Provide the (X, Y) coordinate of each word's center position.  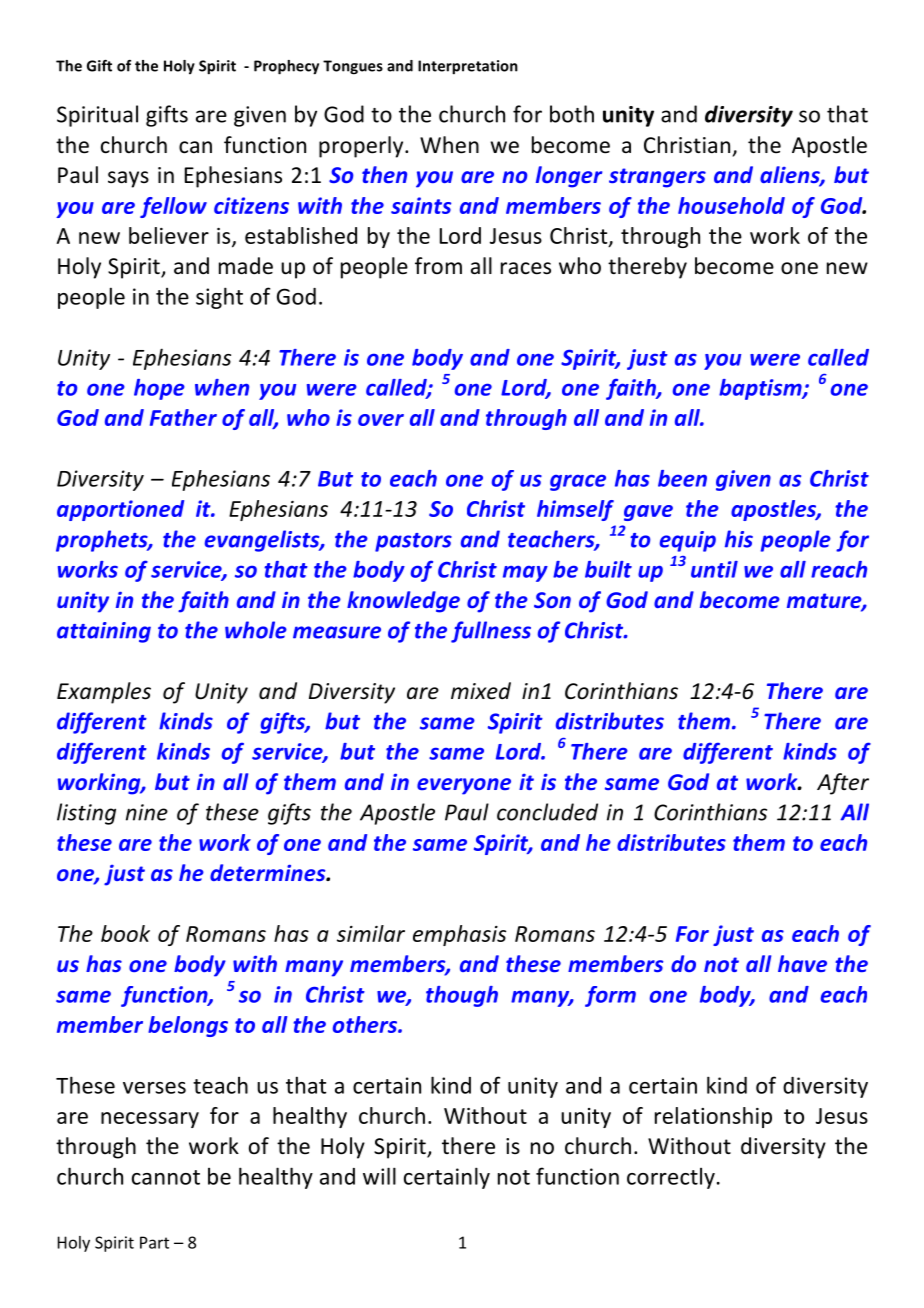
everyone (464, 786)
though (462, 996)
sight (219, 298)
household (731, 205)
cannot (166, 1177)
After (843, 784)
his (739, 539)
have (802, 963)
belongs (188, 1026)
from (438, 266)
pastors (413, 542)
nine (147, 812)
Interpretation (468, 67)
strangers (657, 178)
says (128, 179)
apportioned (120, 510)
